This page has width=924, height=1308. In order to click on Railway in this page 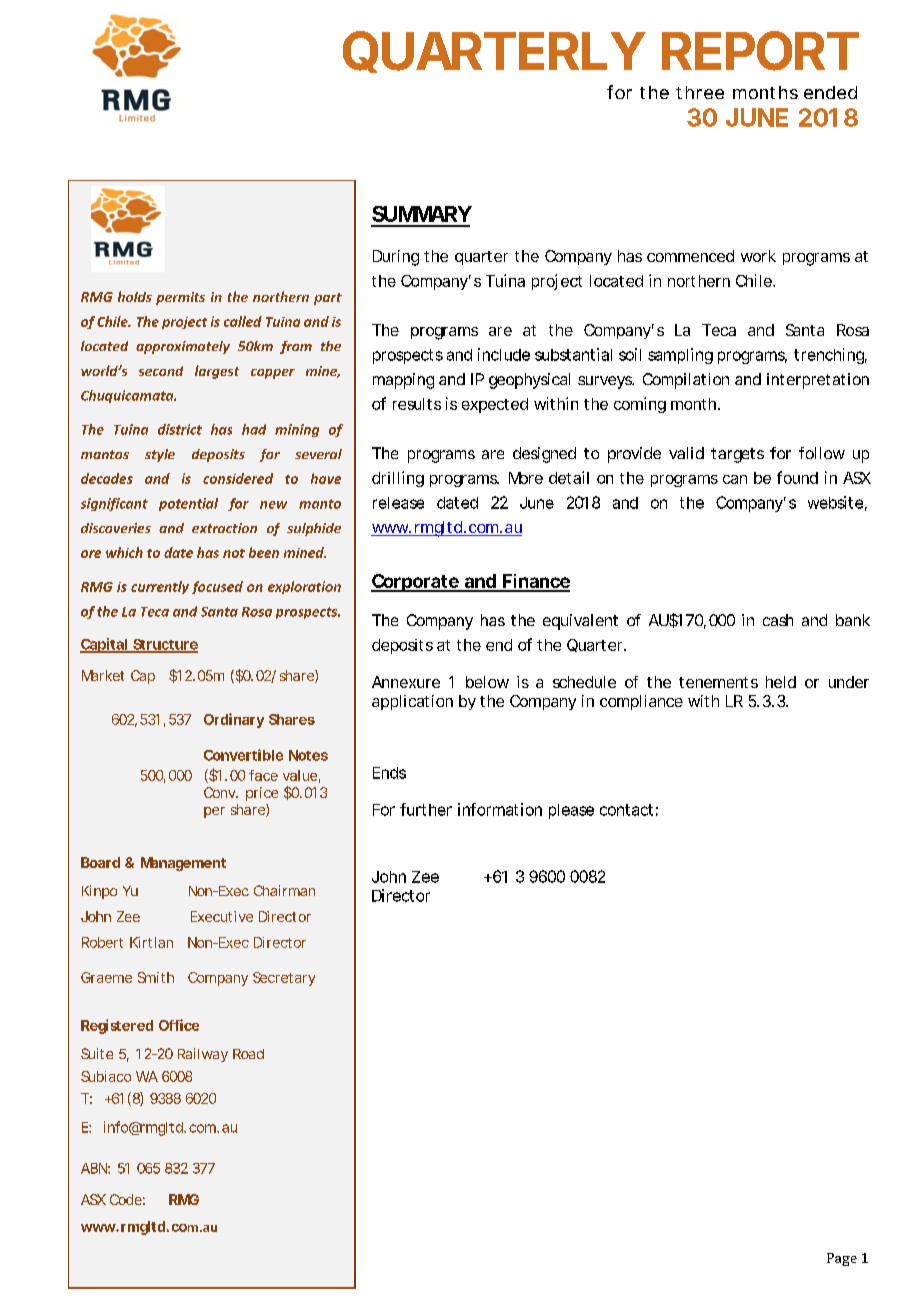, I will do `click(203, 1055)`.
